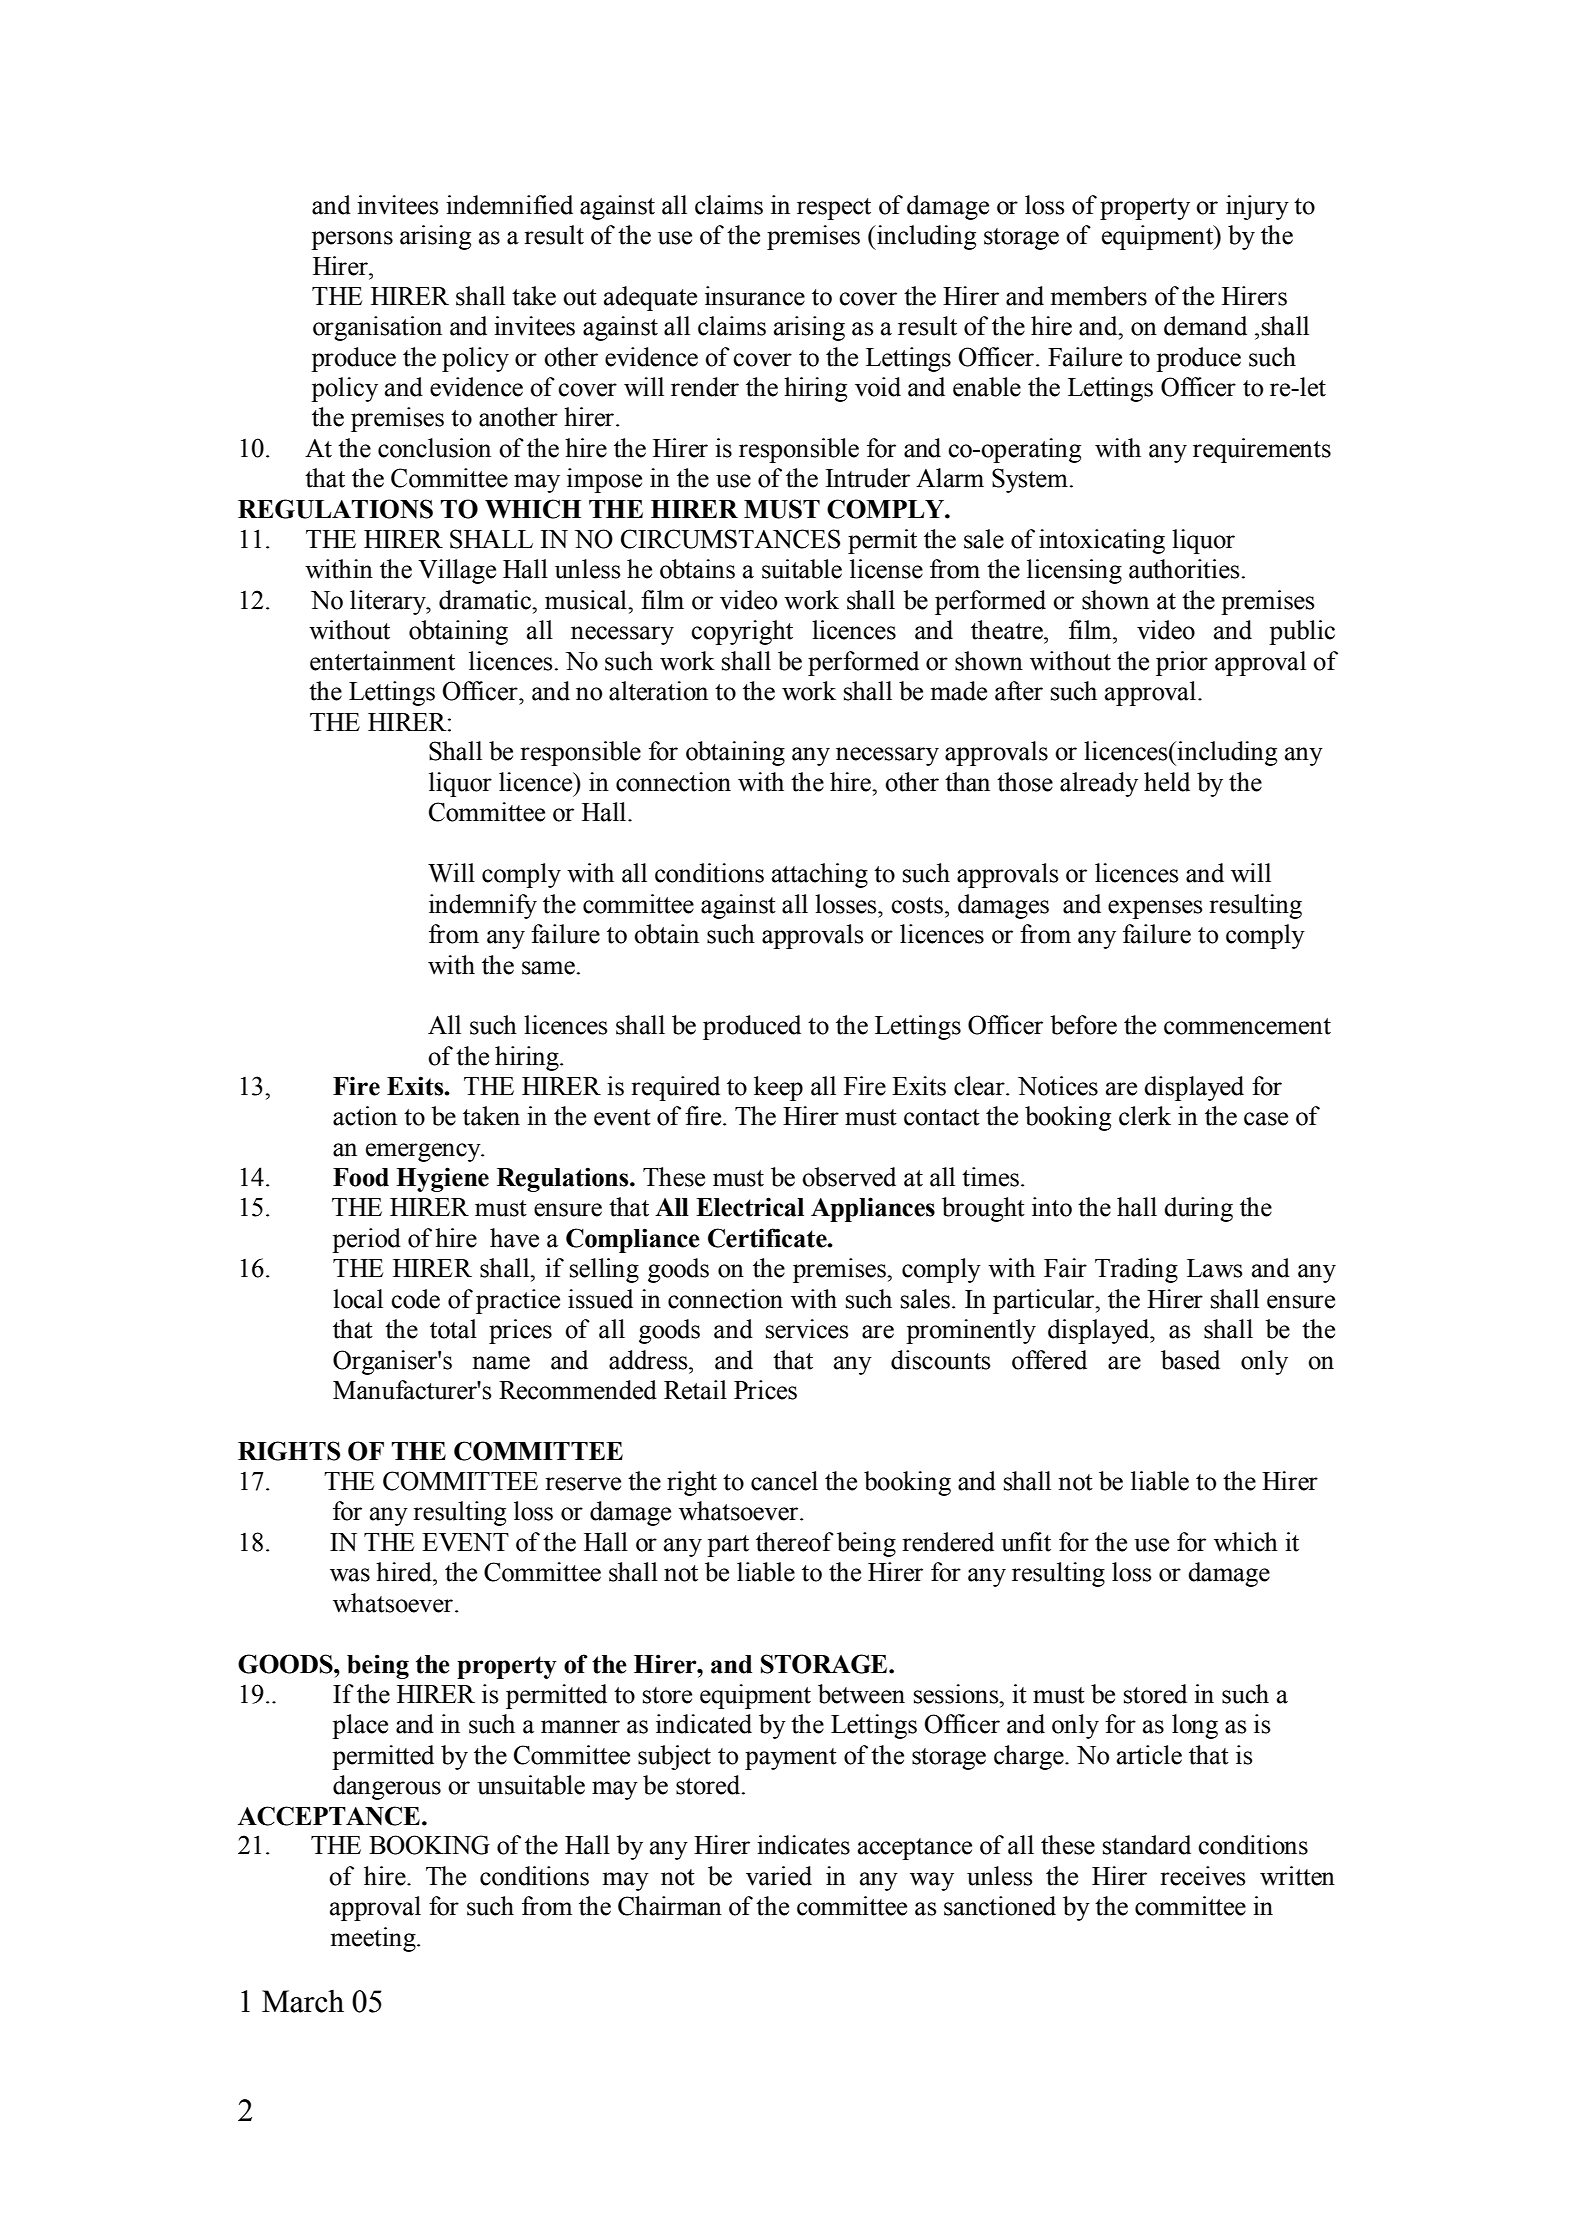 This page has height=2225, width=1572. What do you see at coordinates (1205, 326) in the page?
I see `demand` at bounding box center [1205, 326].
